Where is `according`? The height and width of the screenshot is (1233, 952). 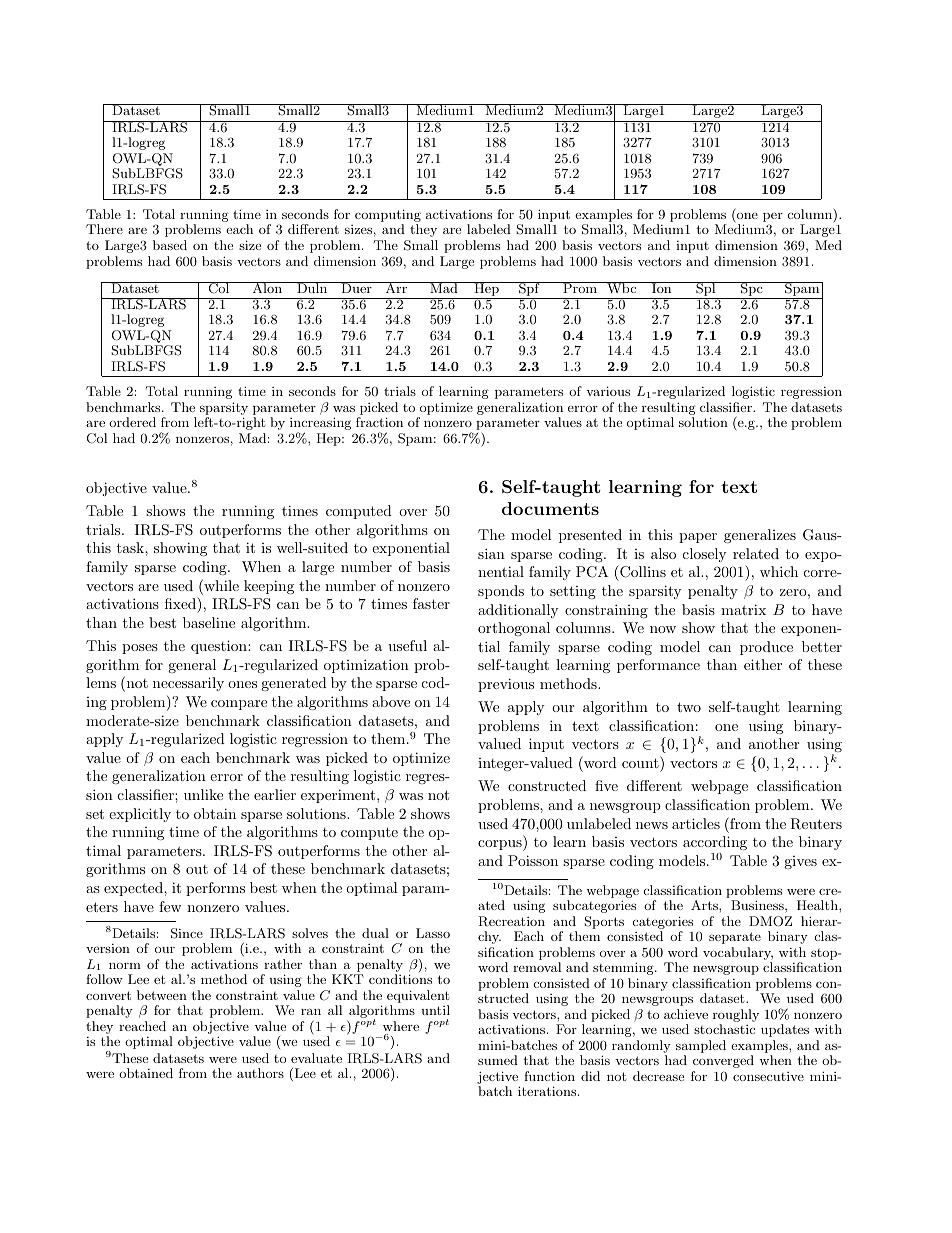
according is located at coordinates (715, 843).
